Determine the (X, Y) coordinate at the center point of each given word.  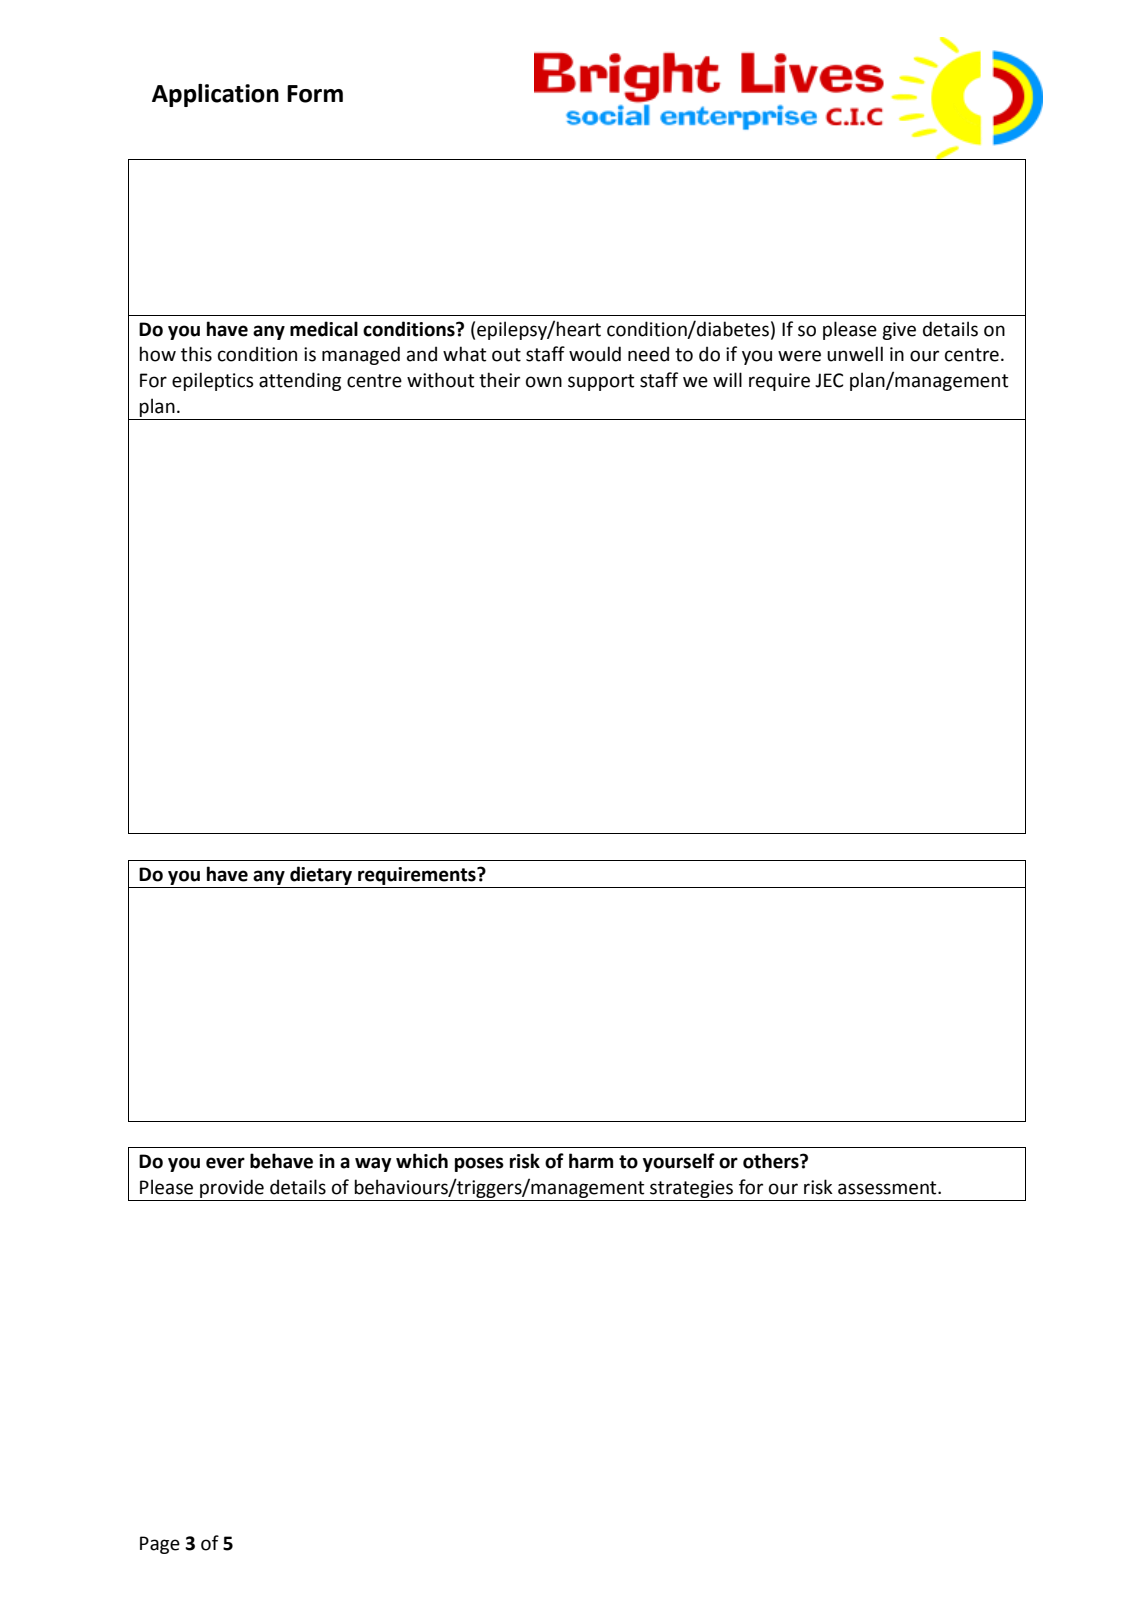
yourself (679, 1162)
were (799, 356)
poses (479, 1164)
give (899, 331)
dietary (321, 875)
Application (215, 95)
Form (315, 94)
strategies (691, 1189)
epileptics (213, 381)
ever (225, 1163)
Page (160, 1545)
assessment (888, 1188)
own (544, 382)
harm (591, 1161)
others (772, 1161)
